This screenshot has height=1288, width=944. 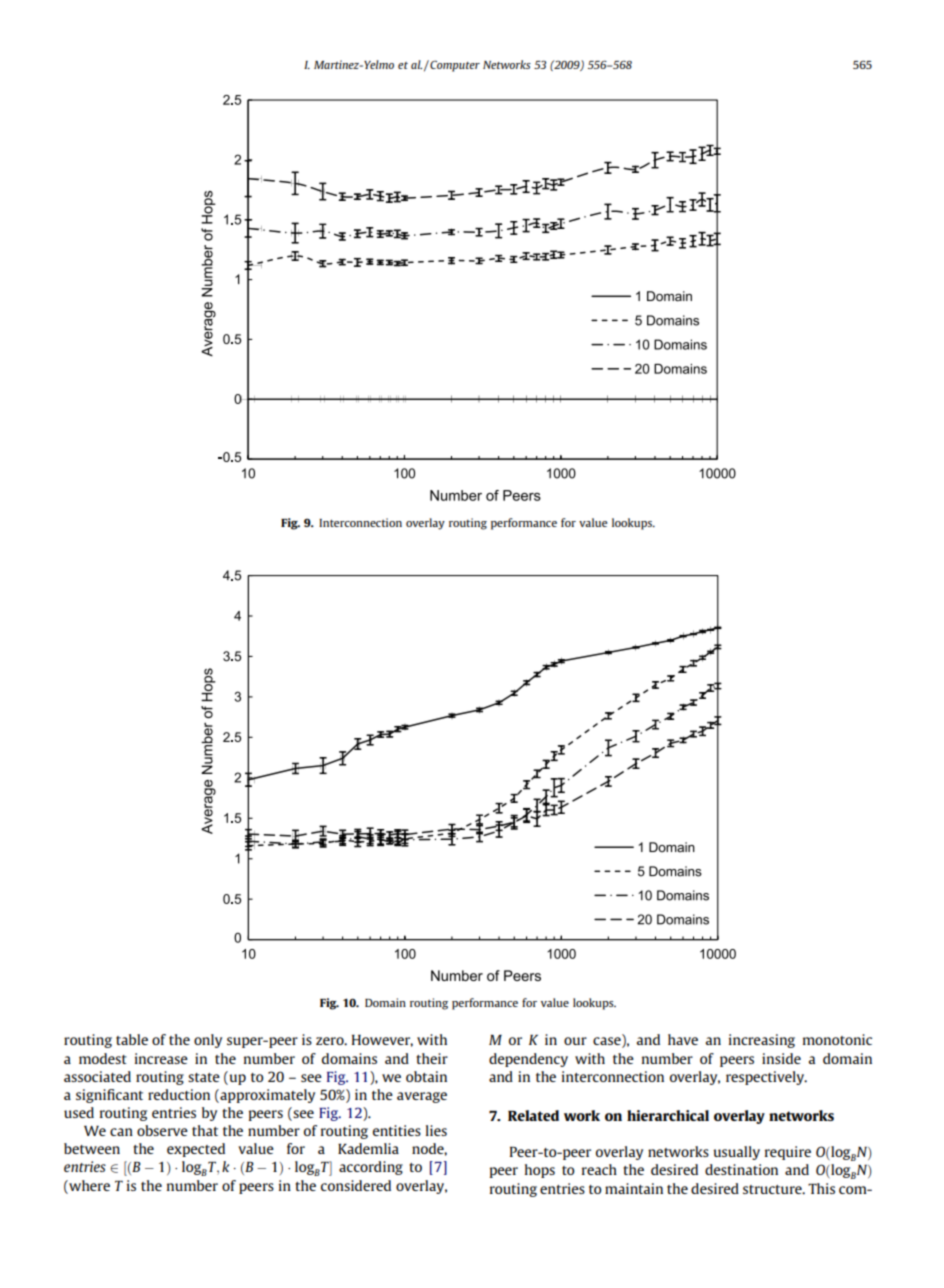 I want to click on dependency, so click(x=528, y=1060).
